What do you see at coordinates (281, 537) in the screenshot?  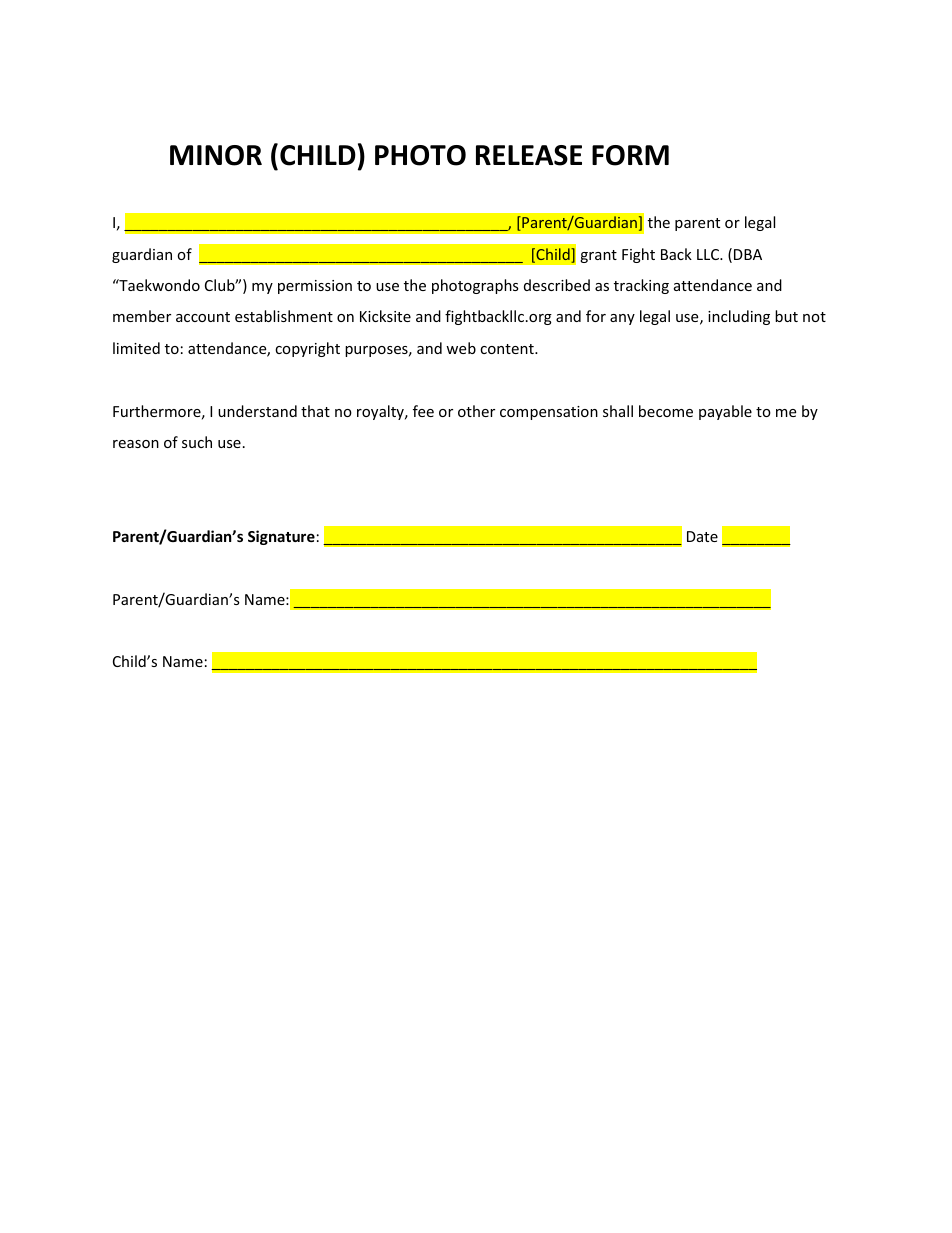 I see `Signature` at bounding box center [281, 537].
